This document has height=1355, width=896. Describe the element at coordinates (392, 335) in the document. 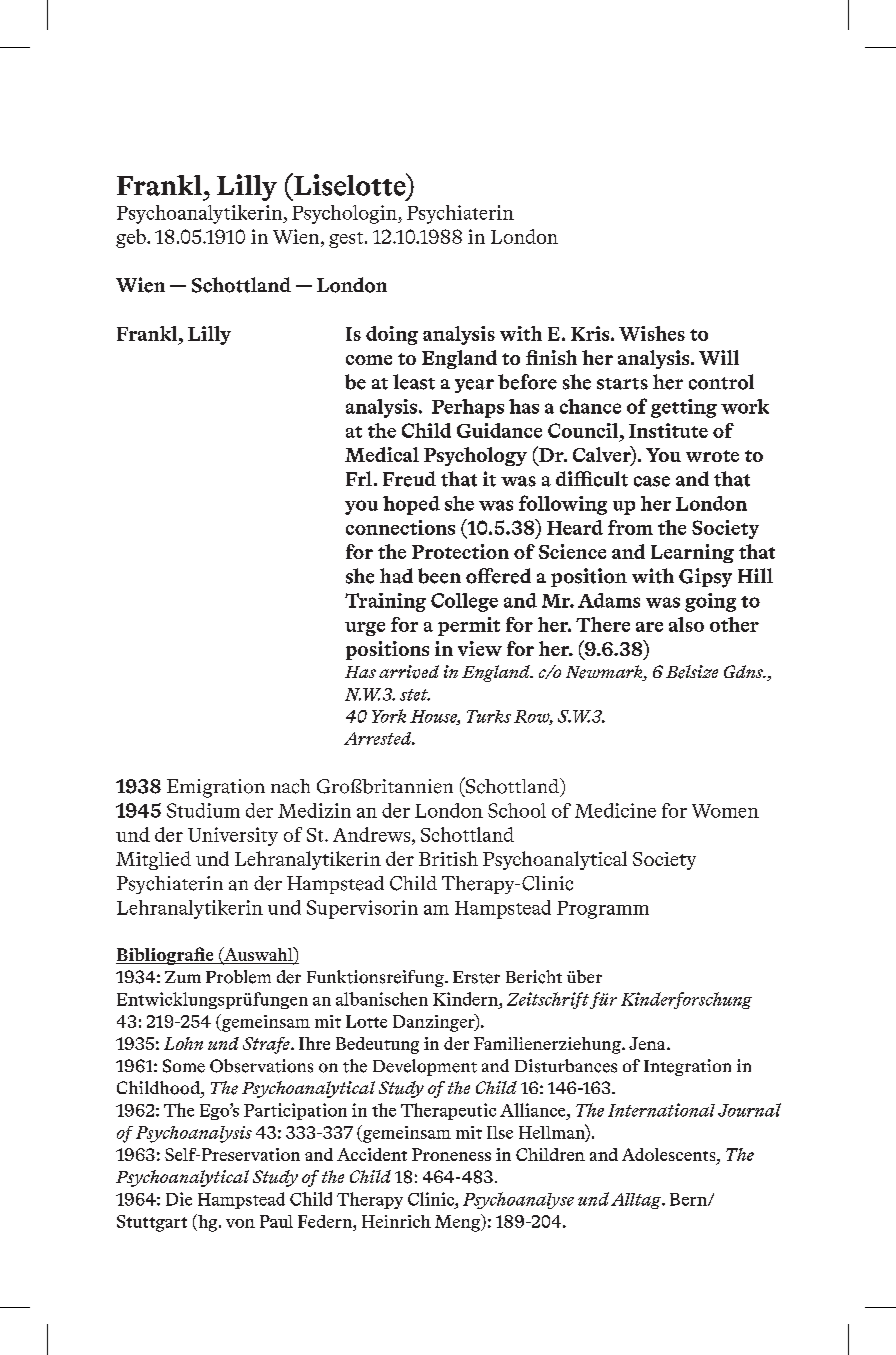

I see `doing` at that location.
